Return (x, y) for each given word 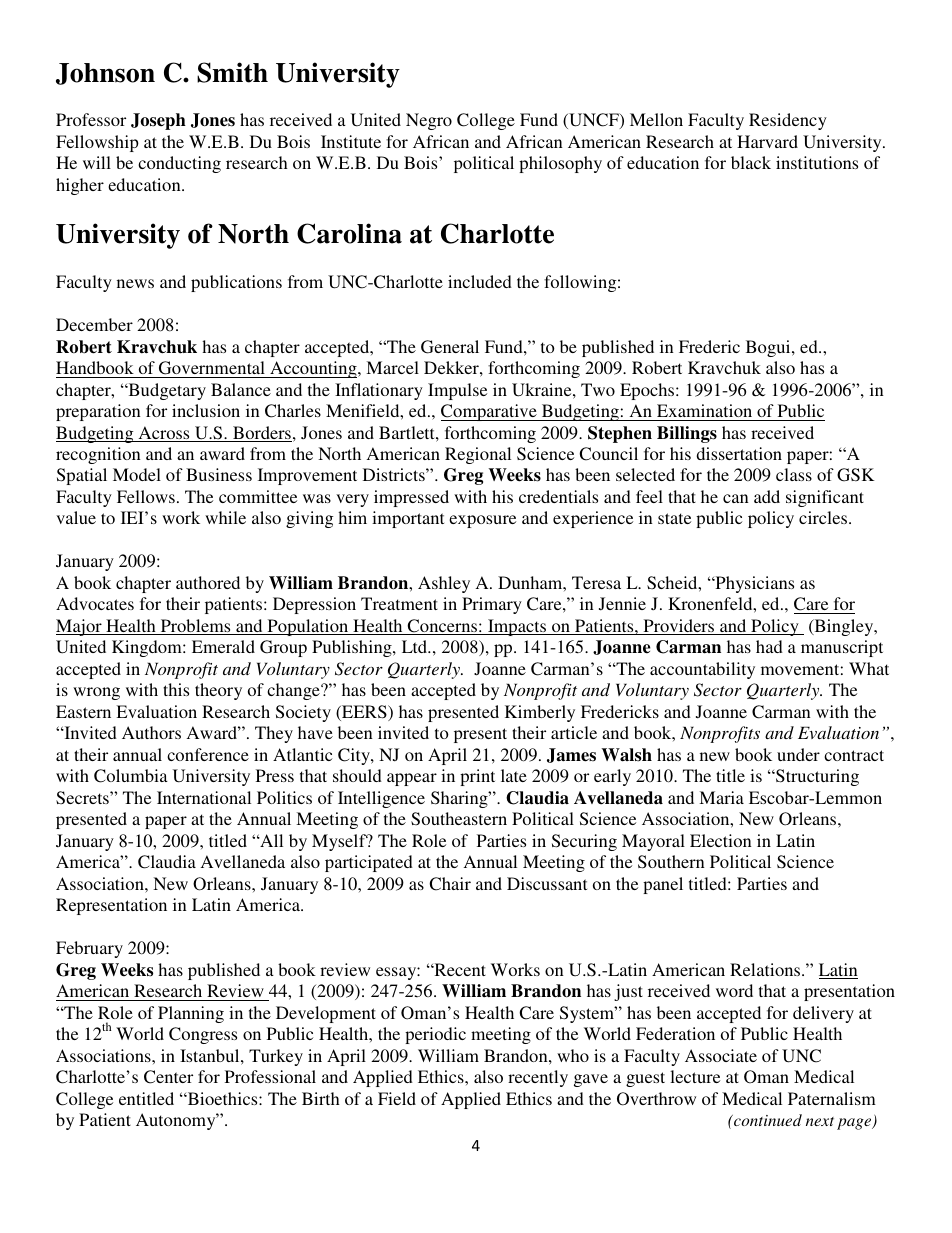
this (176, 689)
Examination (704, 410)
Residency (788, 121)
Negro (429, 121)
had (769, 646)
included (480, 281)
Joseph (158, 121)
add (767, 496)
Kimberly (540, 713)
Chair (450, 884)
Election (721, 840)
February (89, 949)
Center (168, 1077)
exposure (482, 521)
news (135, 283)
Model (137, 474)
